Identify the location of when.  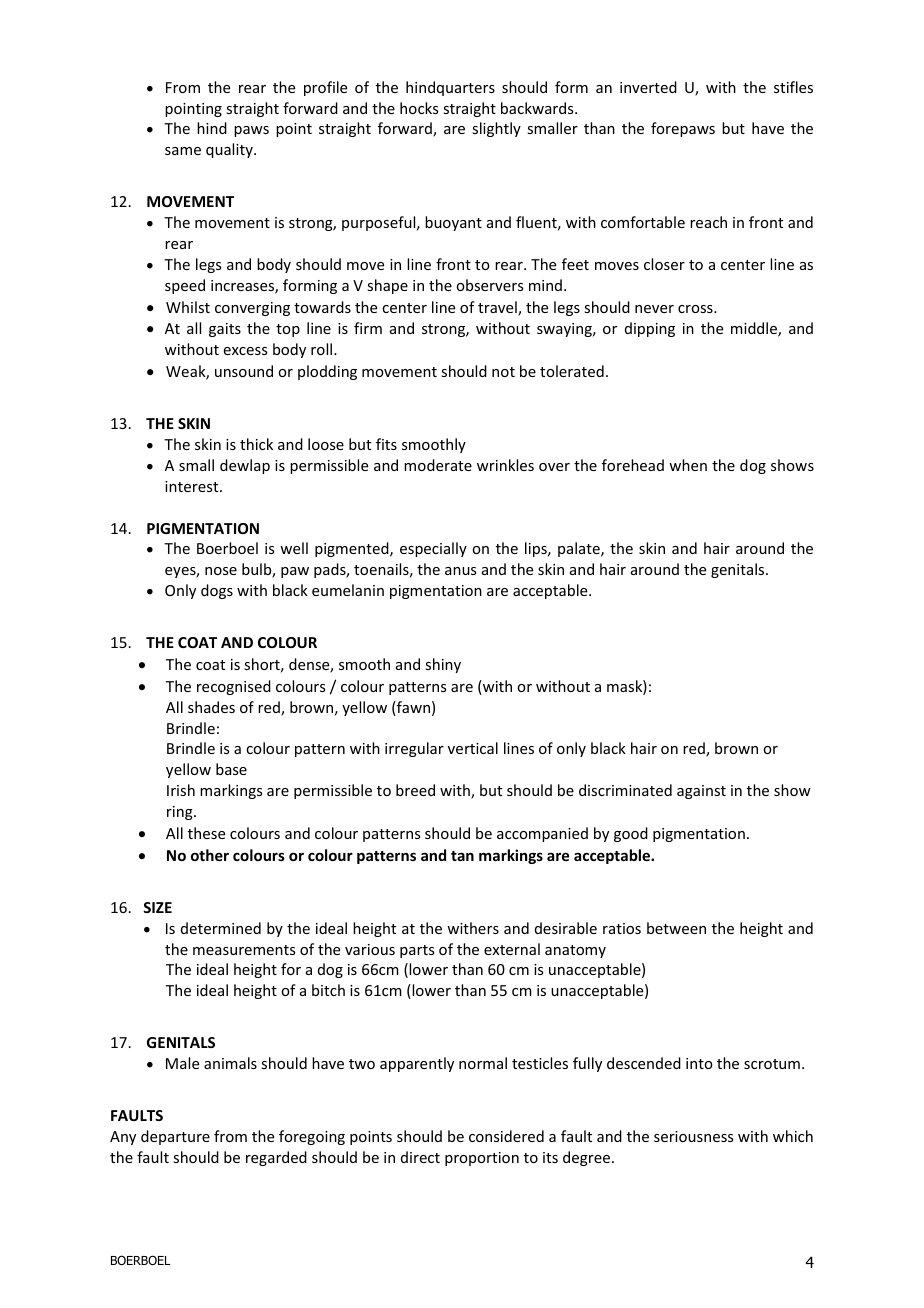
(688, 465).
